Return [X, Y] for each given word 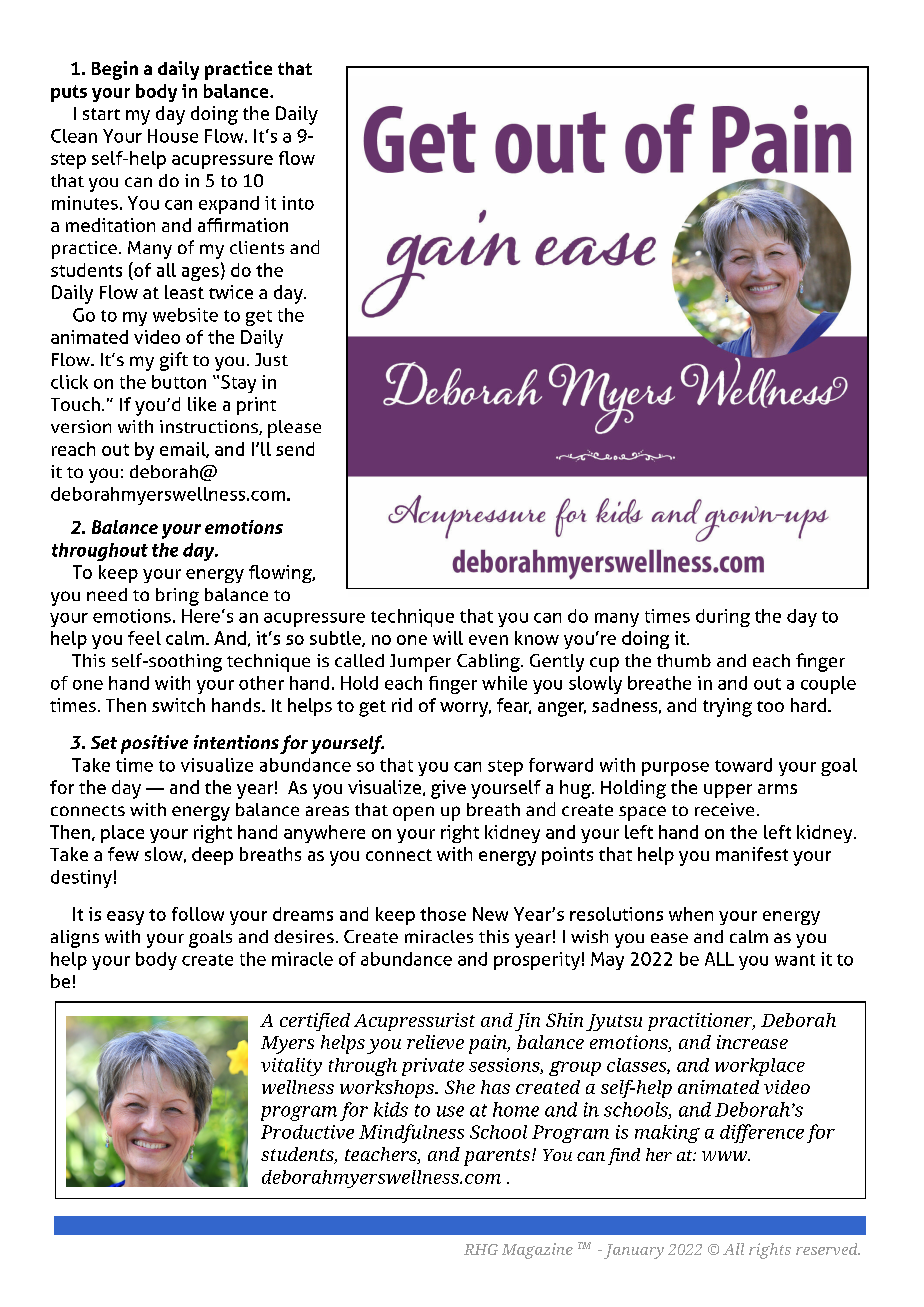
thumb [684, 660]
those [443, 914]
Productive [307, 1132]
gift [174, 361]
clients [257, 247]
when [691, 914]
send [295, 449]
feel [144, 638]
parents [498, 1157]
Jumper [420, 663]
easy [125, 918]
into [298, 203]
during [723, 618]
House [173, 136]
